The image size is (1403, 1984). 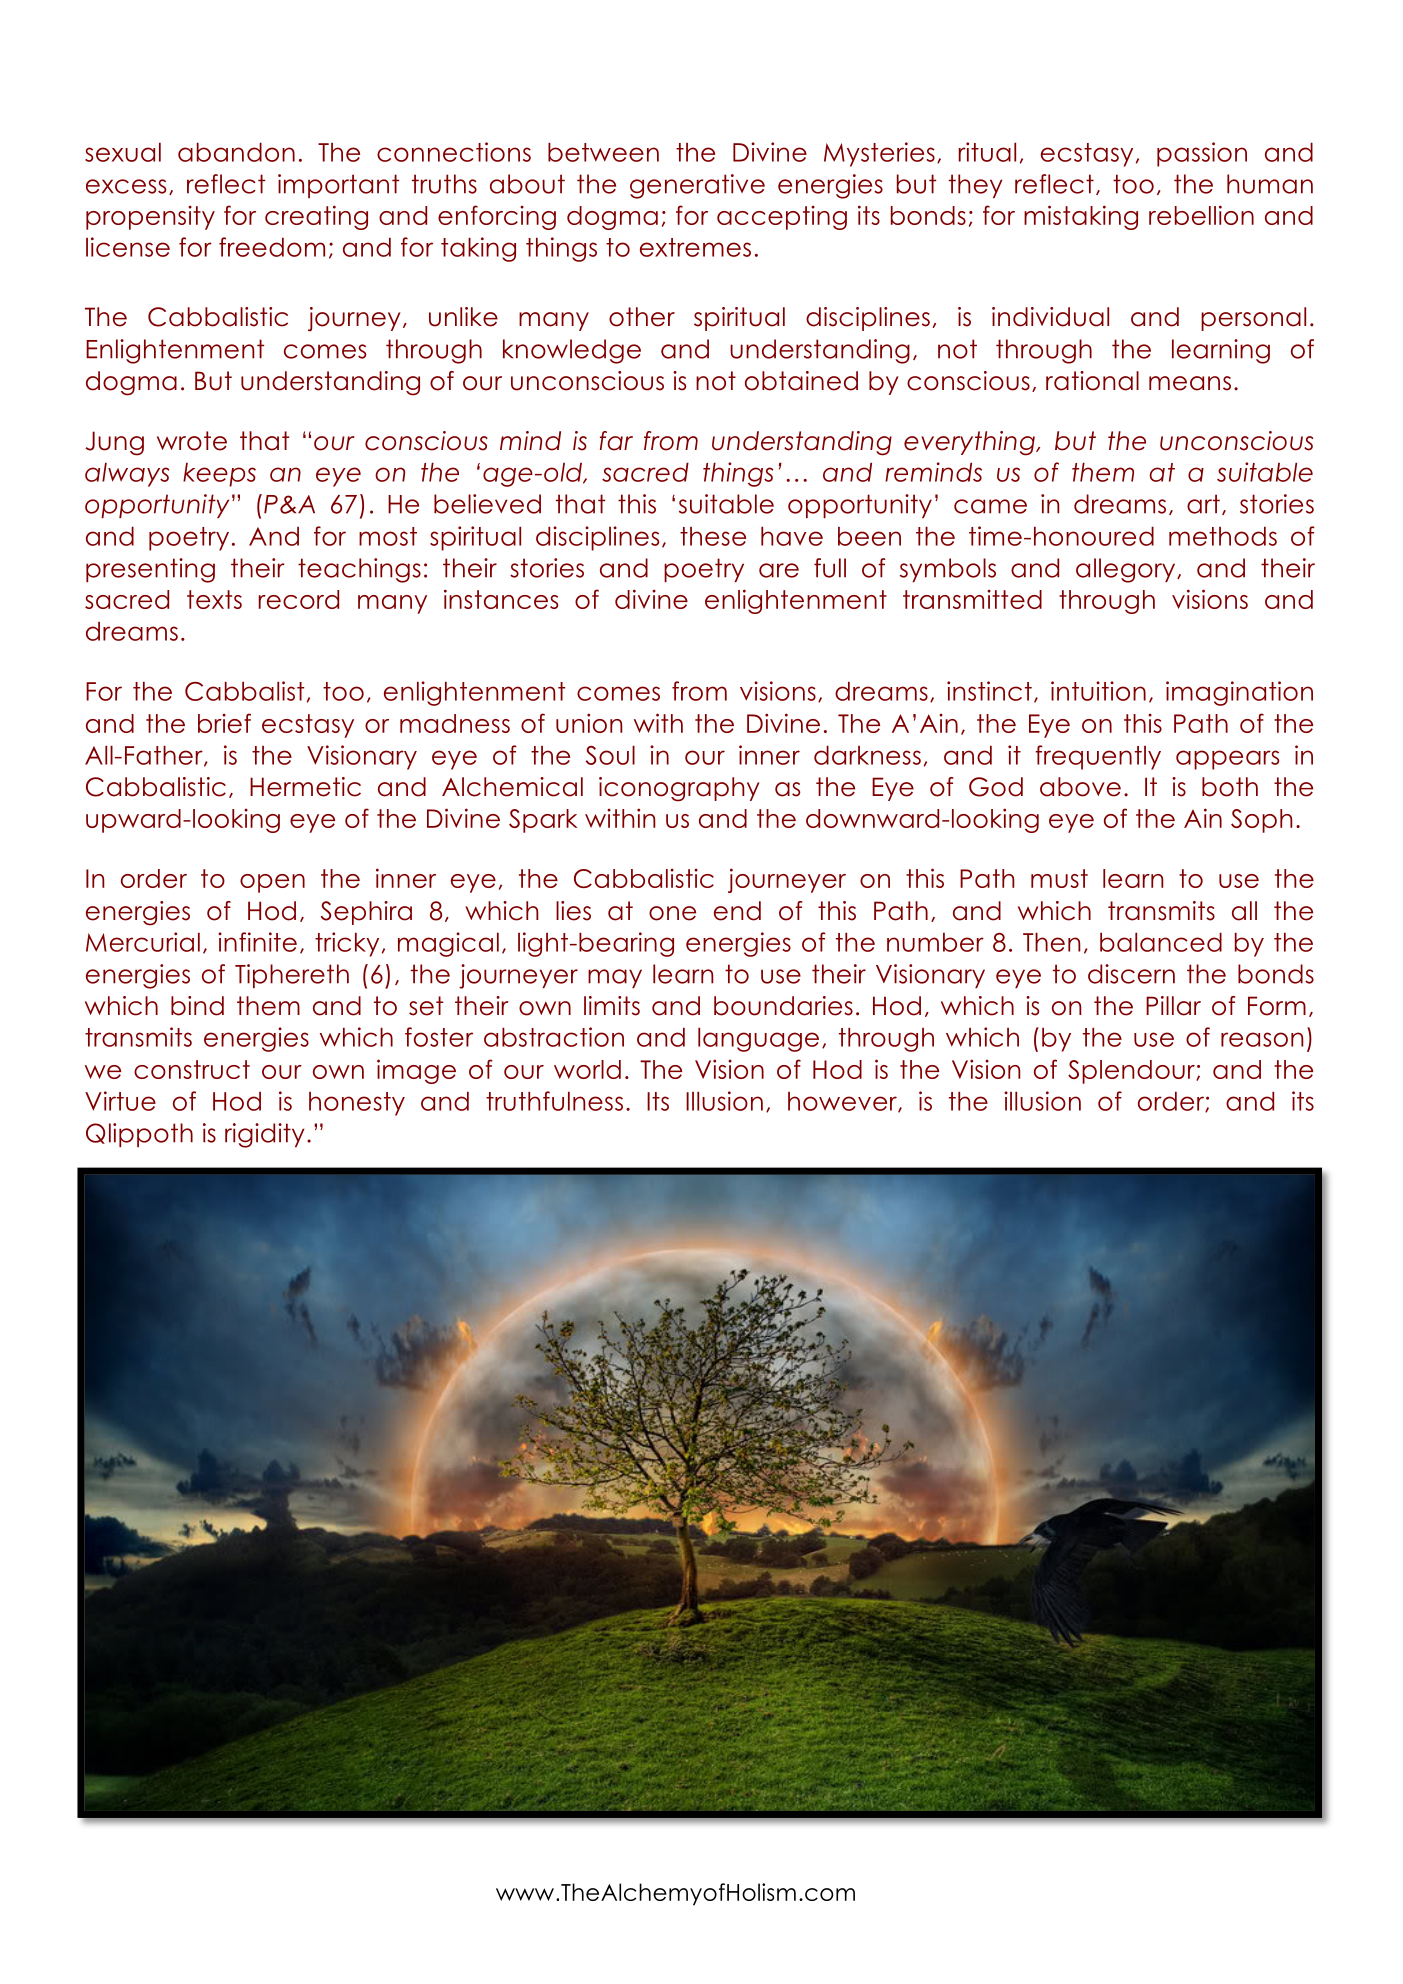 What do you see at coordinates (1080, 787) in the screenshot?
I see `above` at bounding box center [1080, 787].
